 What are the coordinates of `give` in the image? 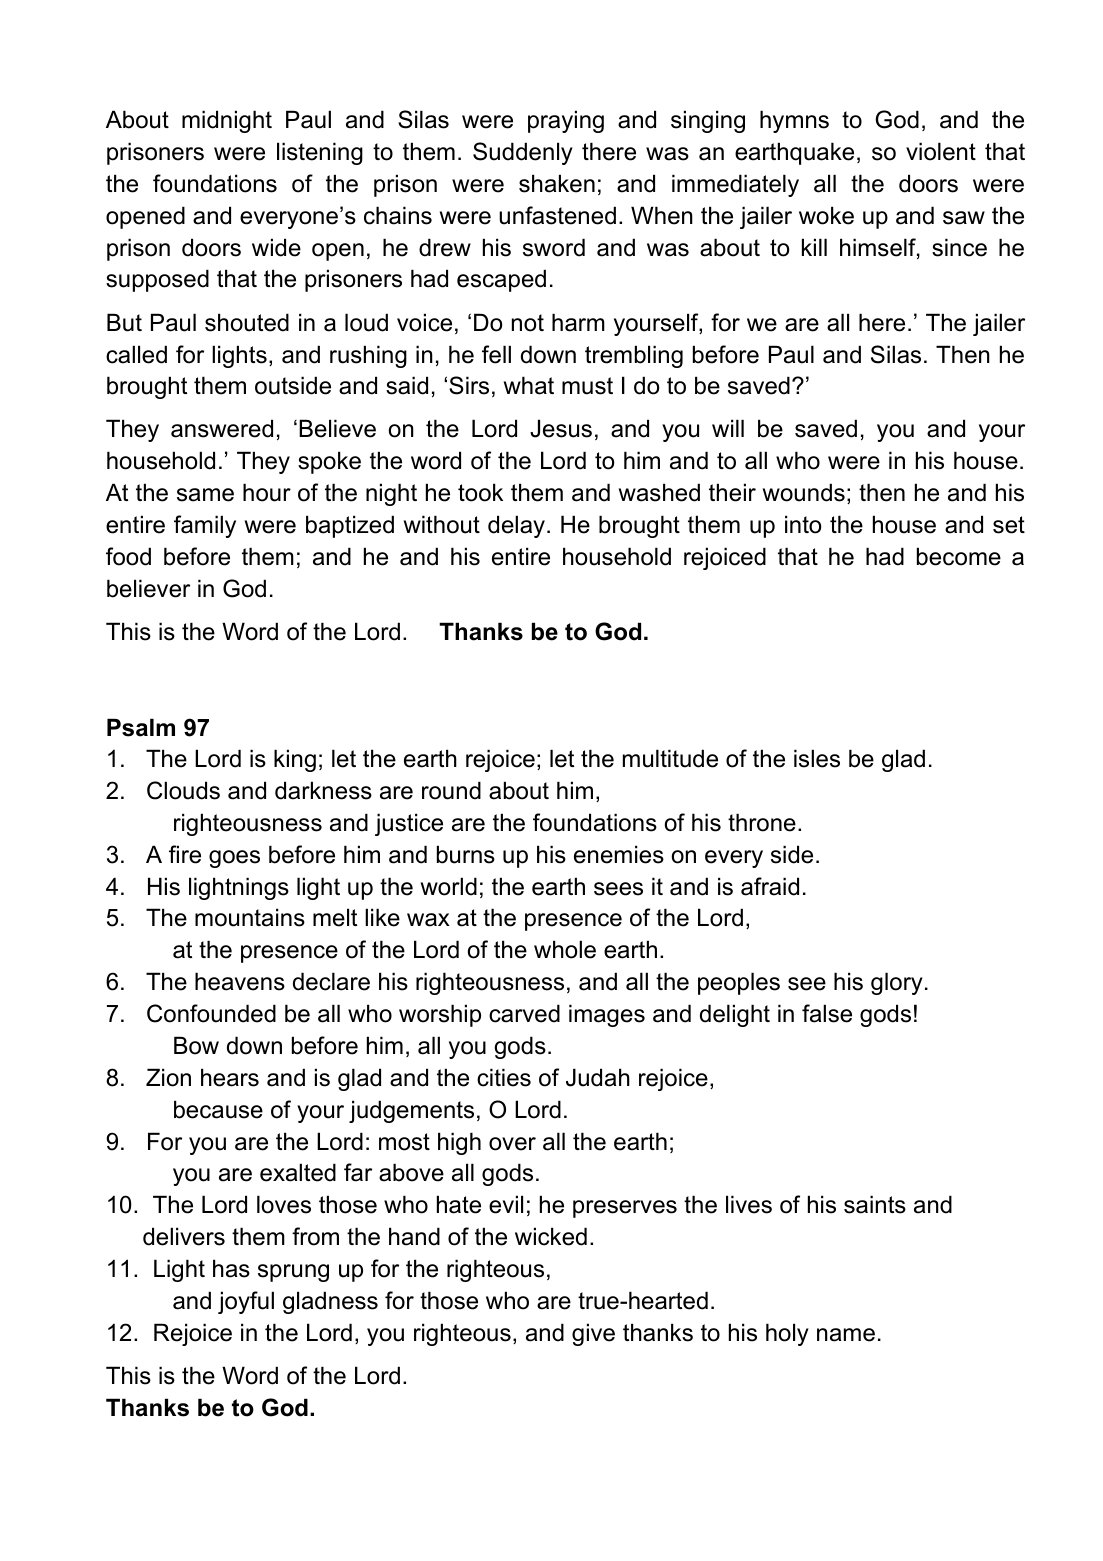 It's located at (593, 1334).
